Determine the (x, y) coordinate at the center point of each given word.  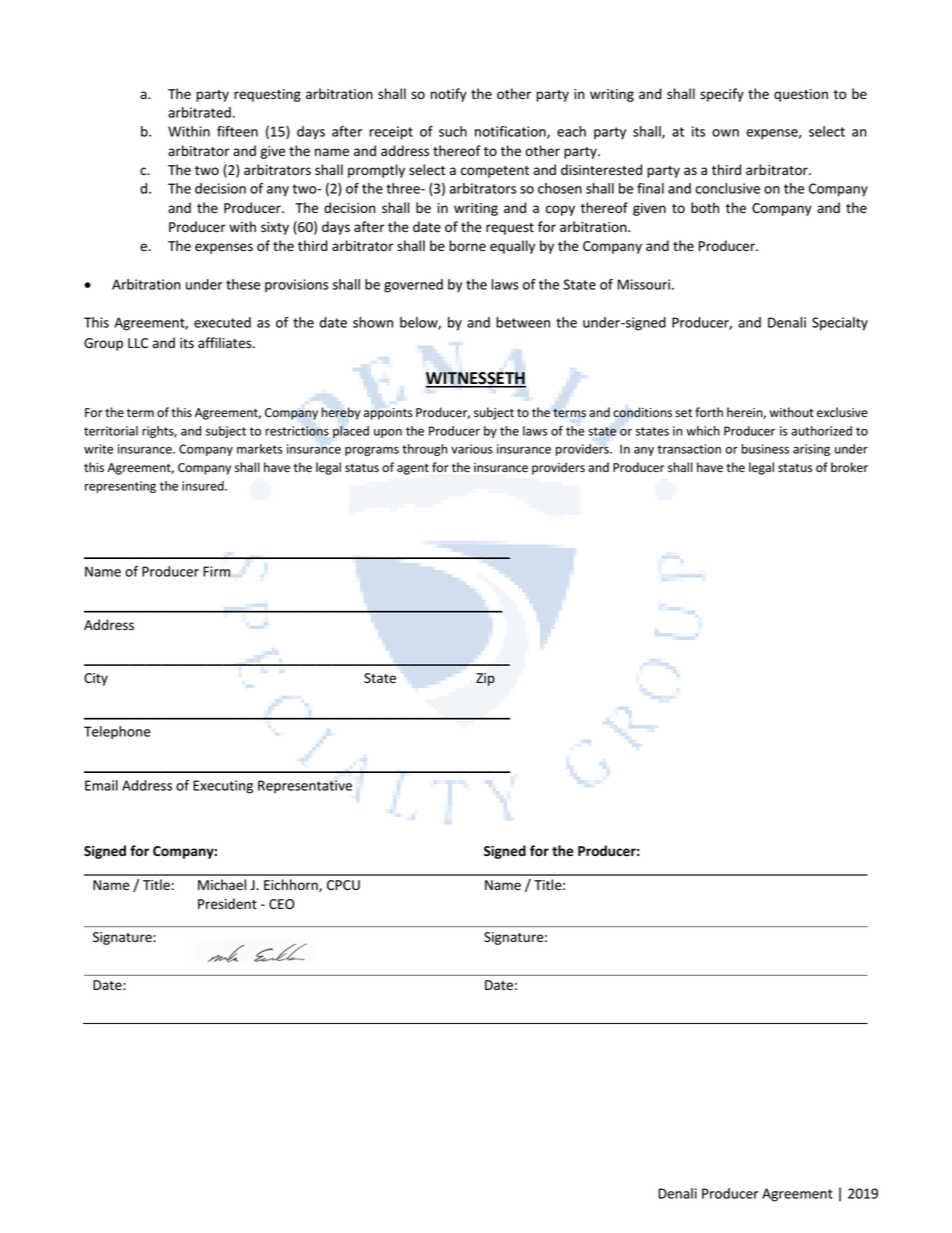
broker (849, 467)
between (523, 322)
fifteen (237, 131)
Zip (485, 679)
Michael (222, 885)
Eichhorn (292, 885)
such (453, 131)
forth (709, 412)
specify (722, 95)
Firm (216, 571)
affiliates (226, 343)
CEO (281, 904)
